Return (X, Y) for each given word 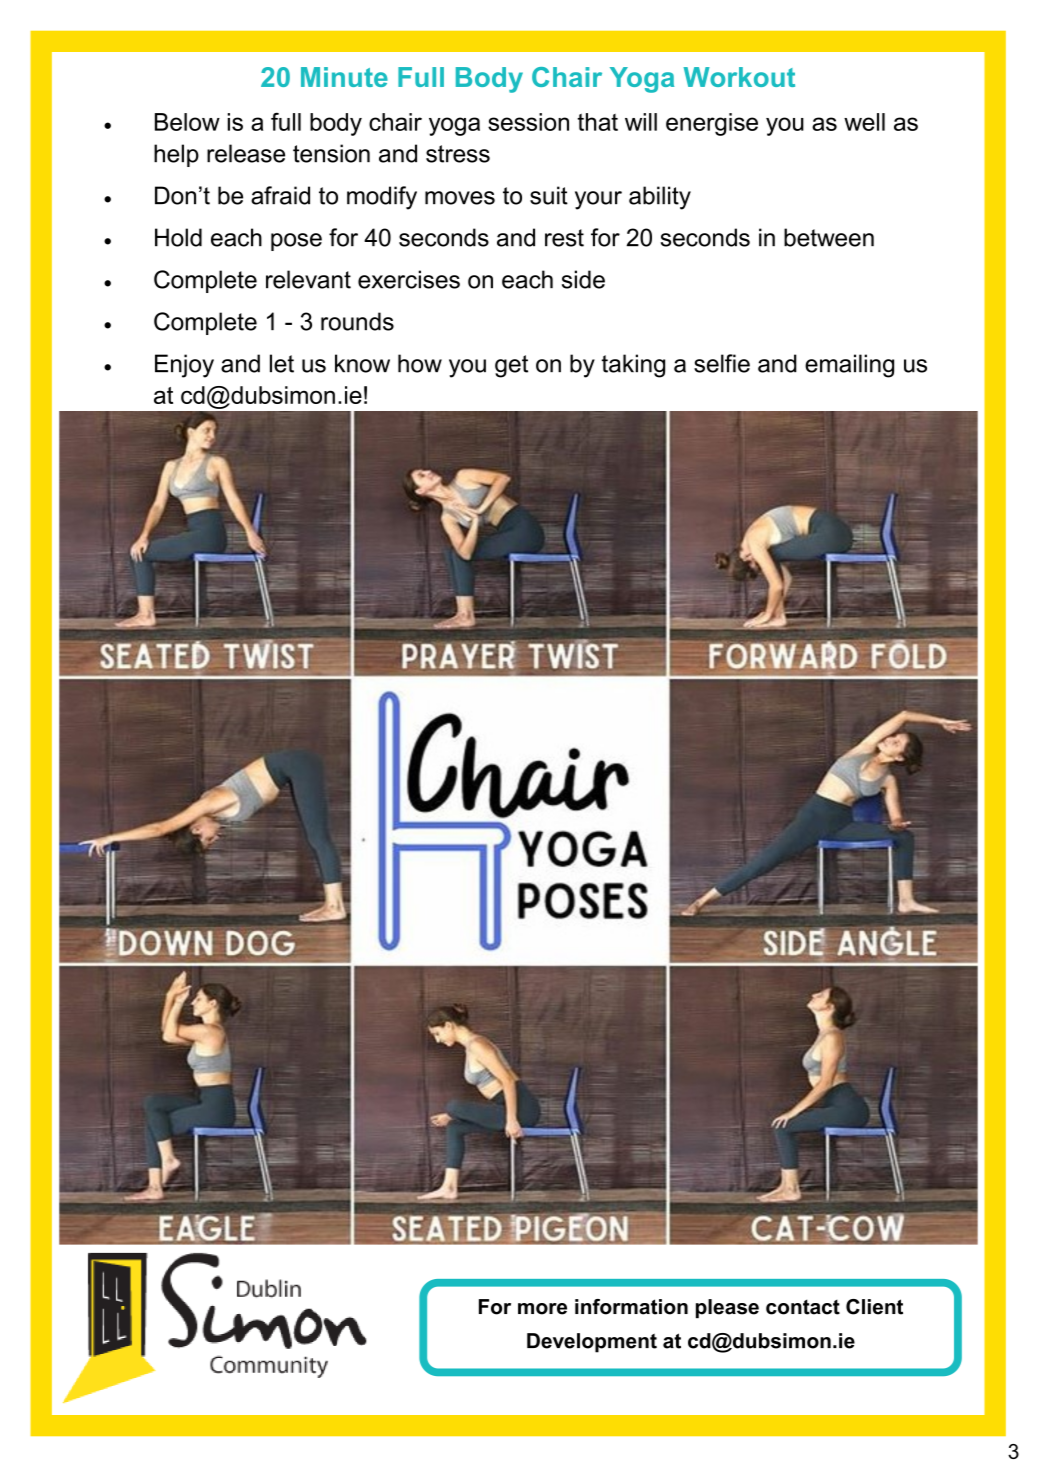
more (542, 1309)
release (246, 153)
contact (803, 1307)
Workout (739, 77)
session (528, 122)
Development (592, 1343)
